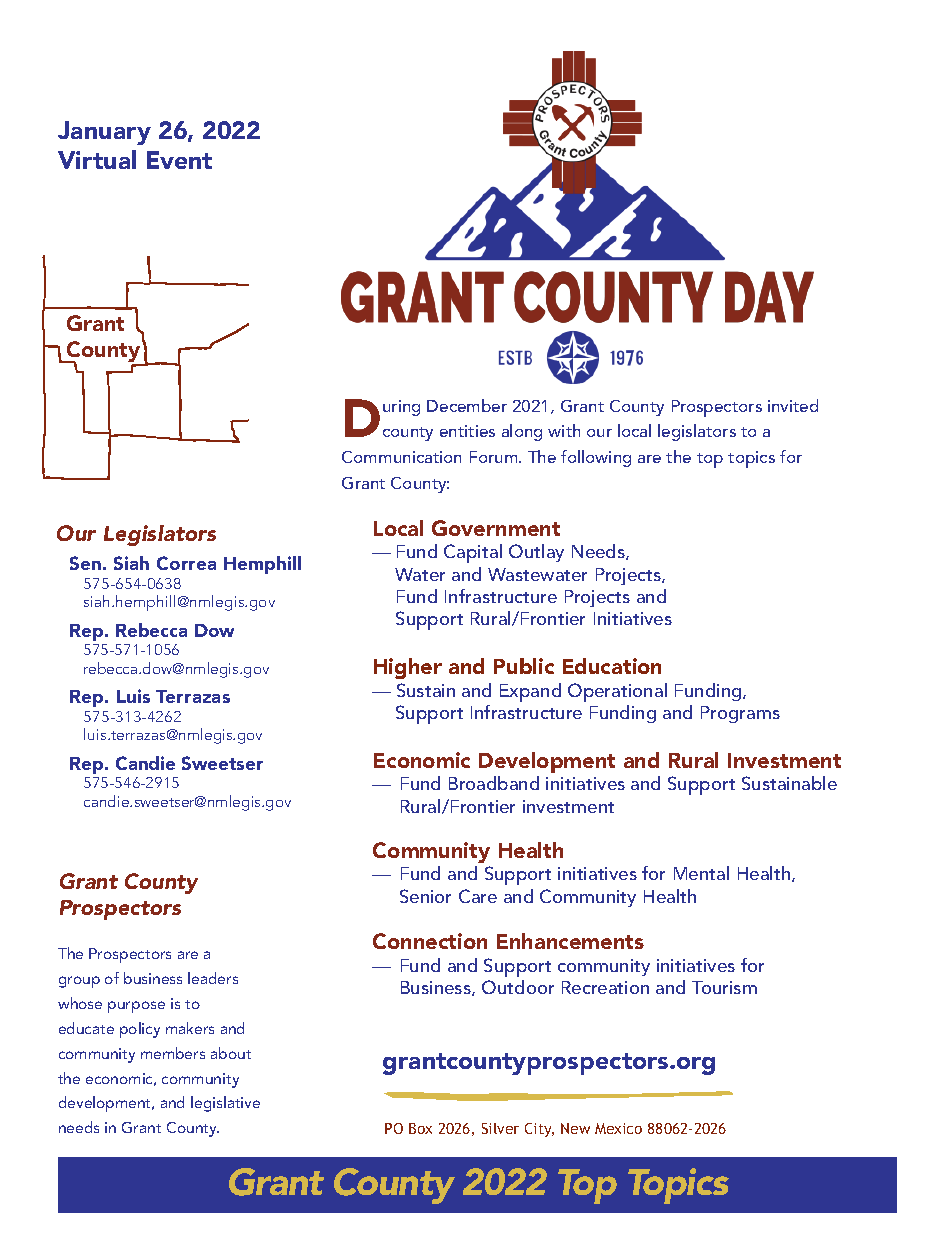 The width and height of the page is (952, 1233). I want to click on Higher, so click(408, 668).
